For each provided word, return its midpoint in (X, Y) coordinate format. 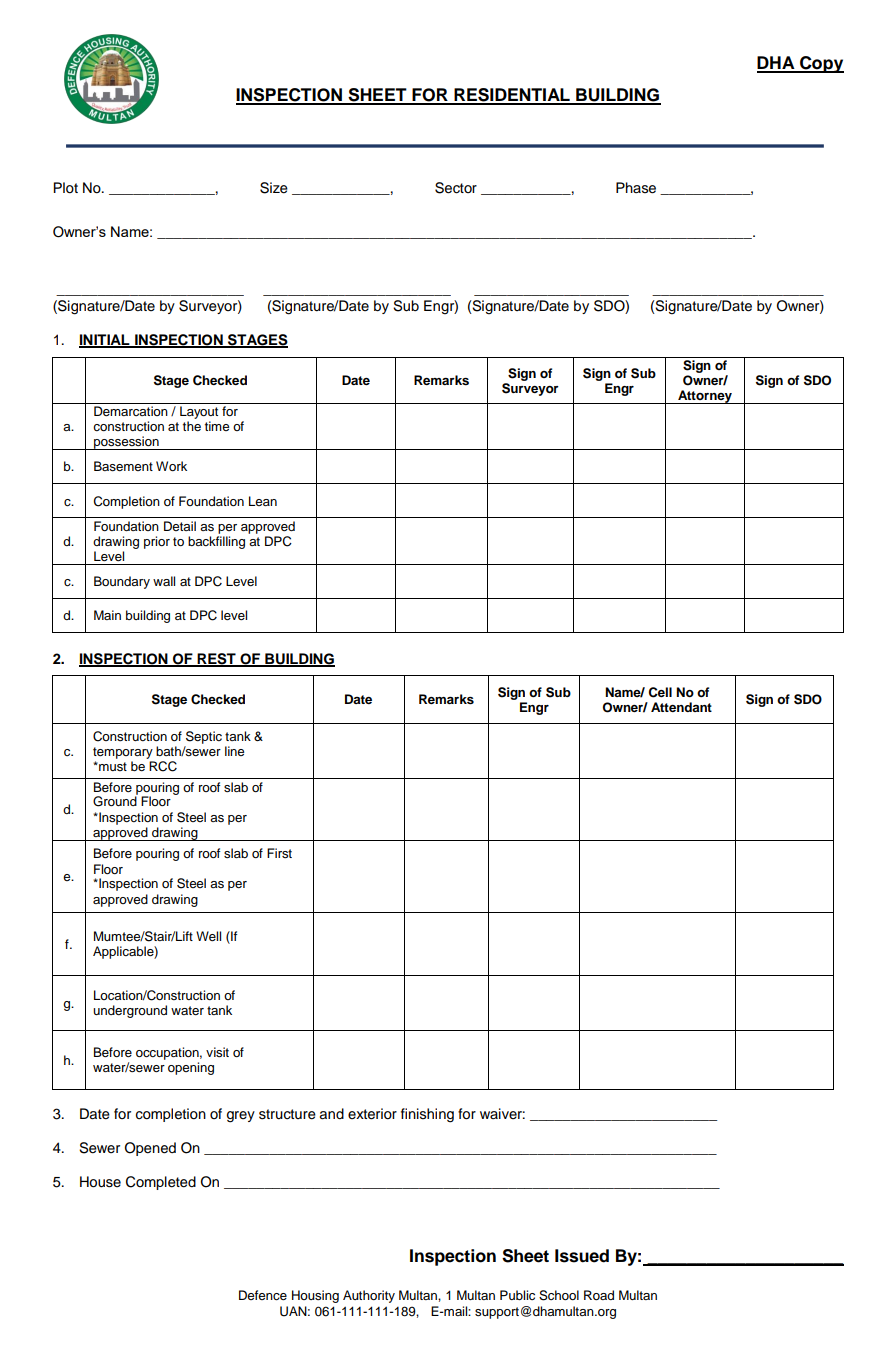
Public (517, 1295)
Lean (263, 501)
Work (171, 466)
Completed (161, 1183)
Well (208, 936)
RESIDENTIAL (512, 96)
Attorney (705, 397)
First (279, 853)
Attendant (681, 707)
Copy (821, 64)
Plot (65, 188)
